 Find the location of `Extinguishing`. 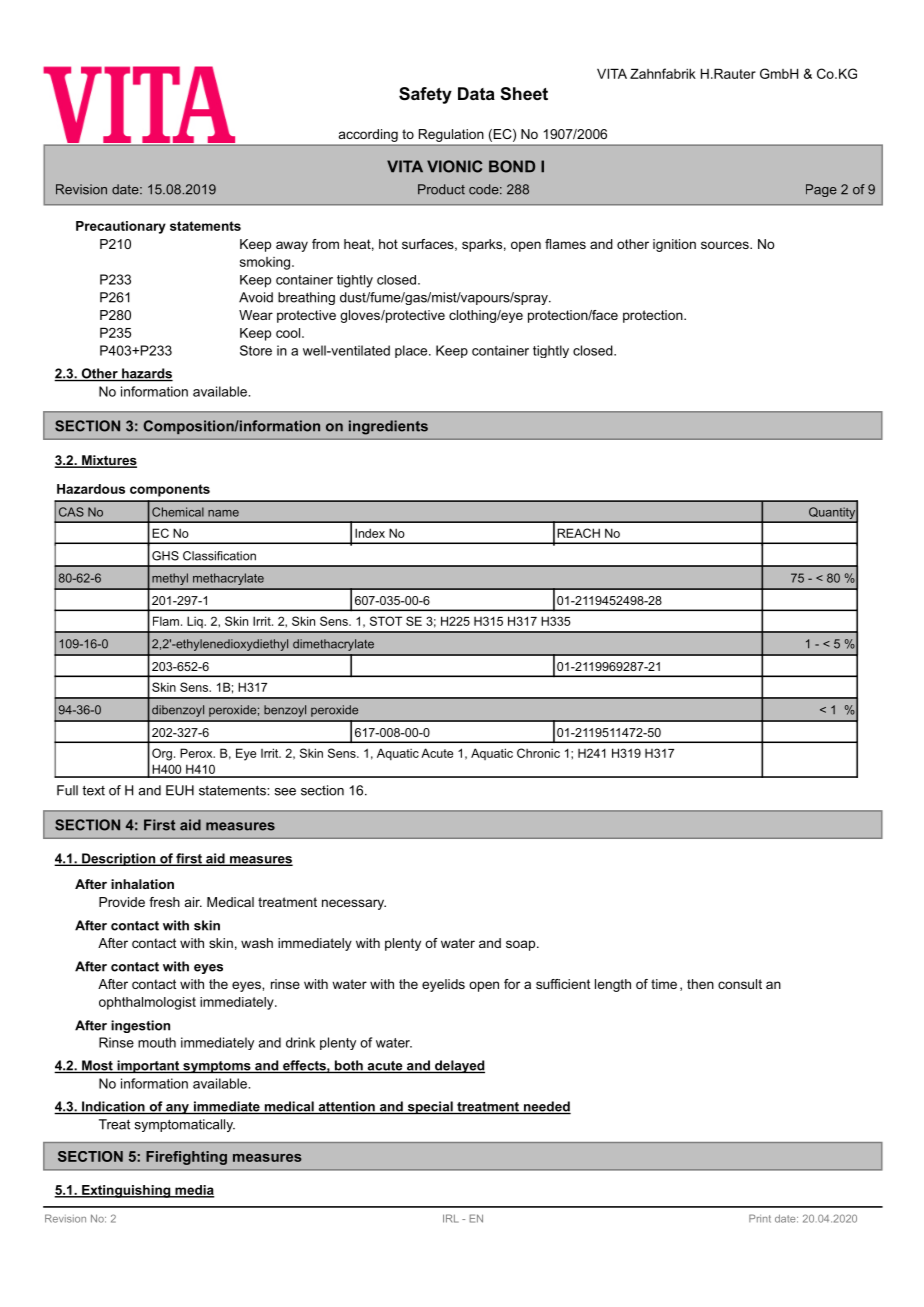

Extinguishing is located at coordinates (126, 1191).
